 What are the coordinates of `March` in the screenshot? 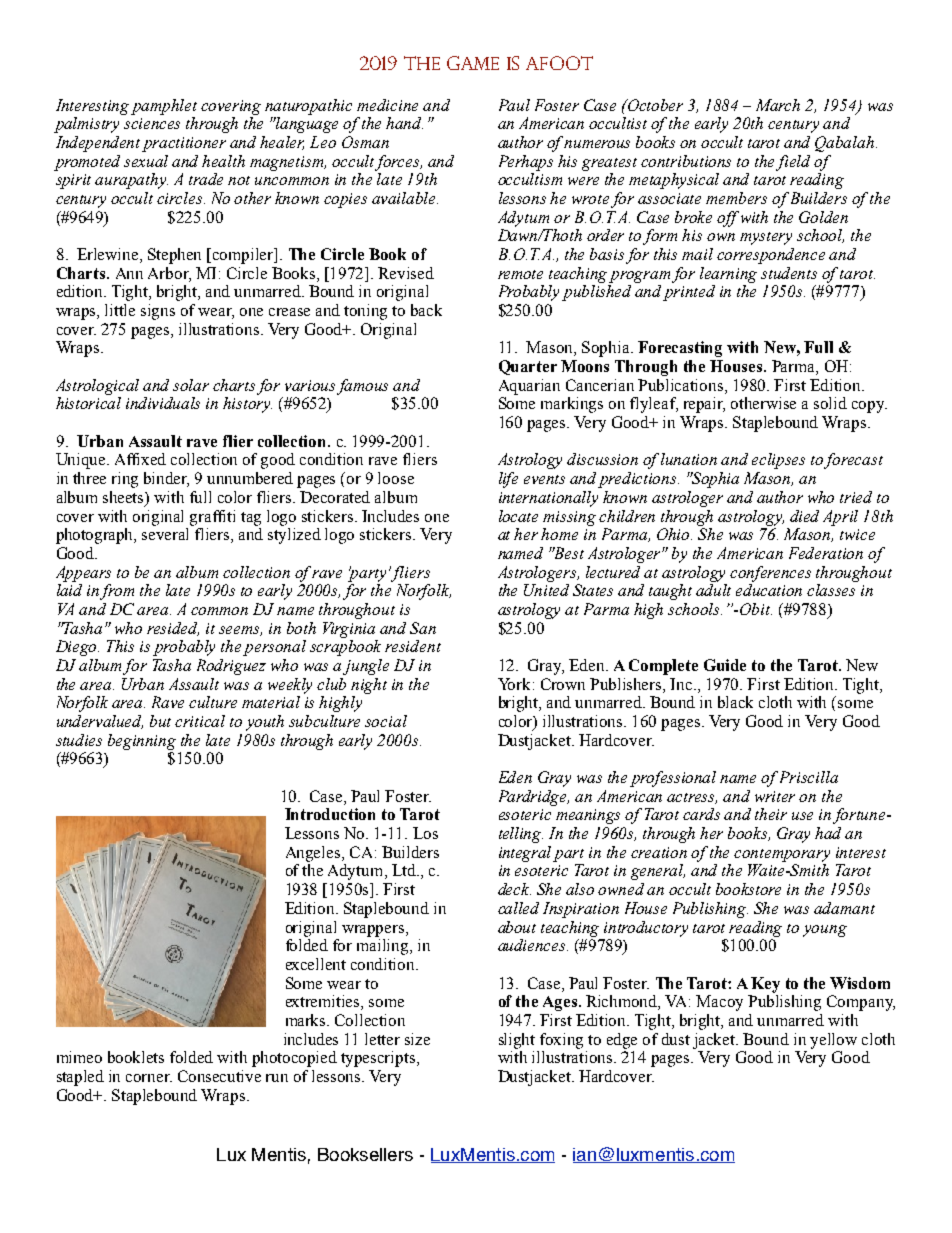 It's located at (778, 105).
